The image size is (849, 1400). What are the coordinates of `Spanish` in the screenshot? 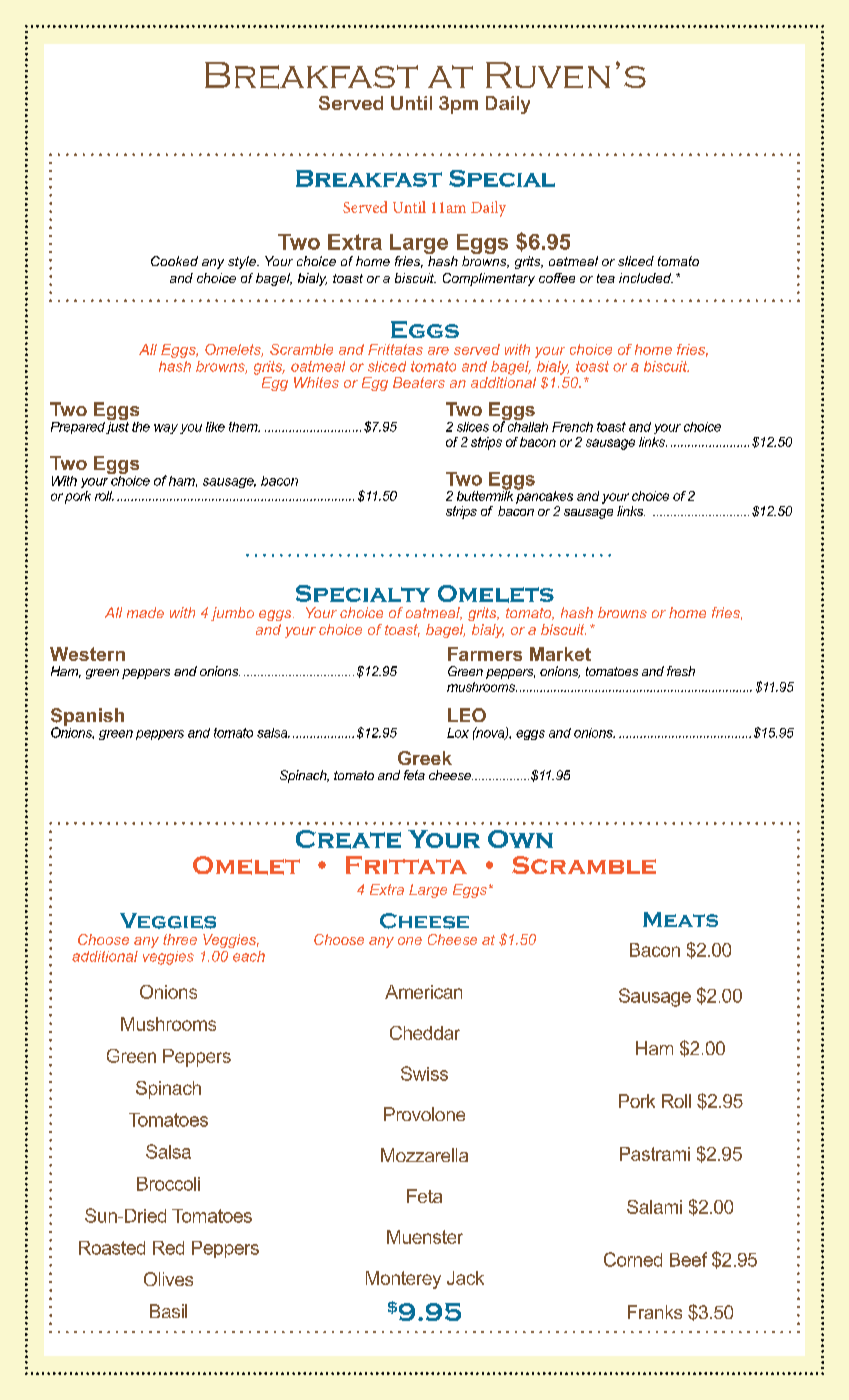 It's located at (87, 718).
